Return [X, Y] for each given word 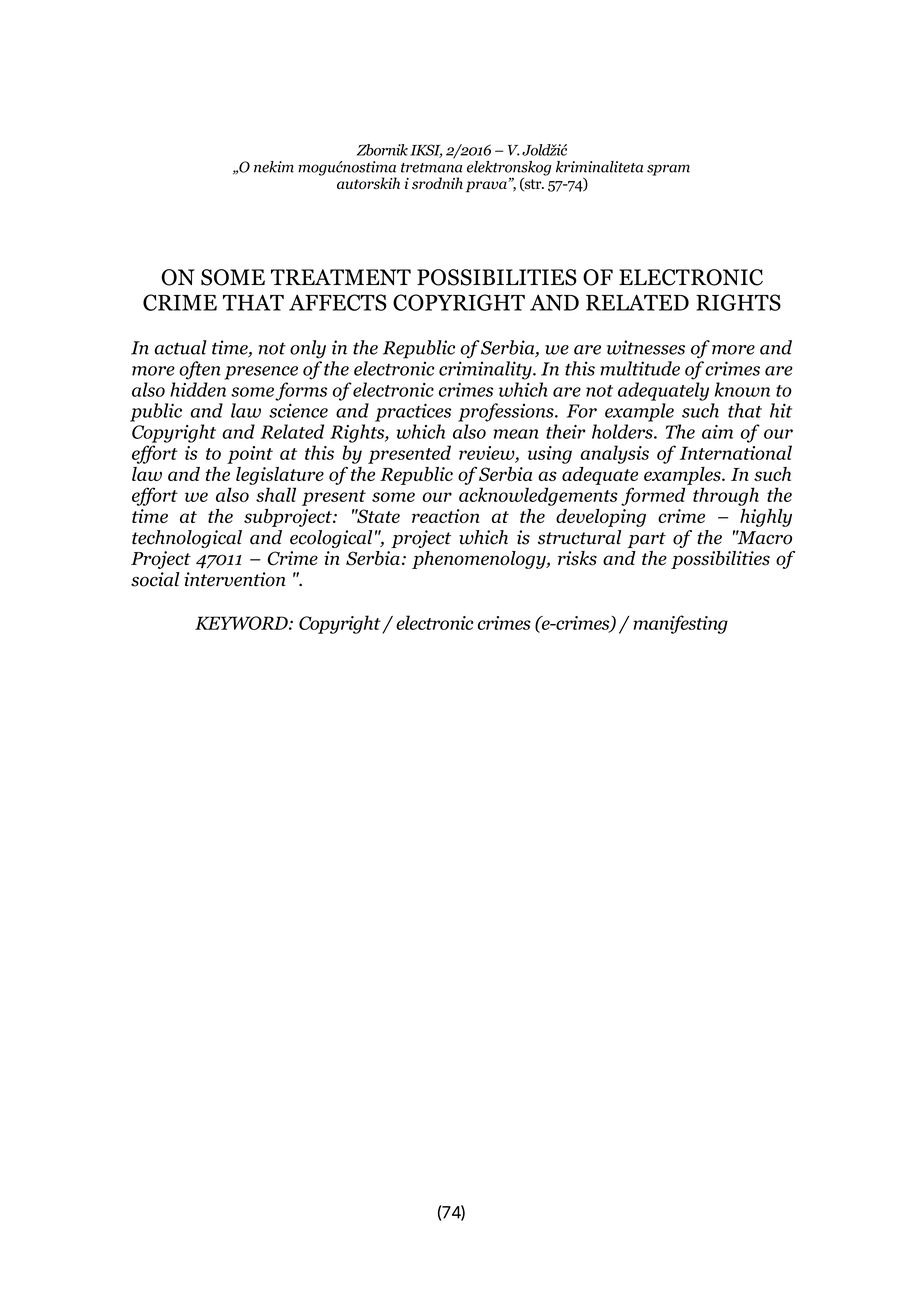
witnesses [646, 347]
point [250, 455]
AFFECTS [338, 302]
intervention [235, 579]
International [736, 452]
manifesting [680, 624]
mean [516, 434]
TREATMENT [341, 277]
